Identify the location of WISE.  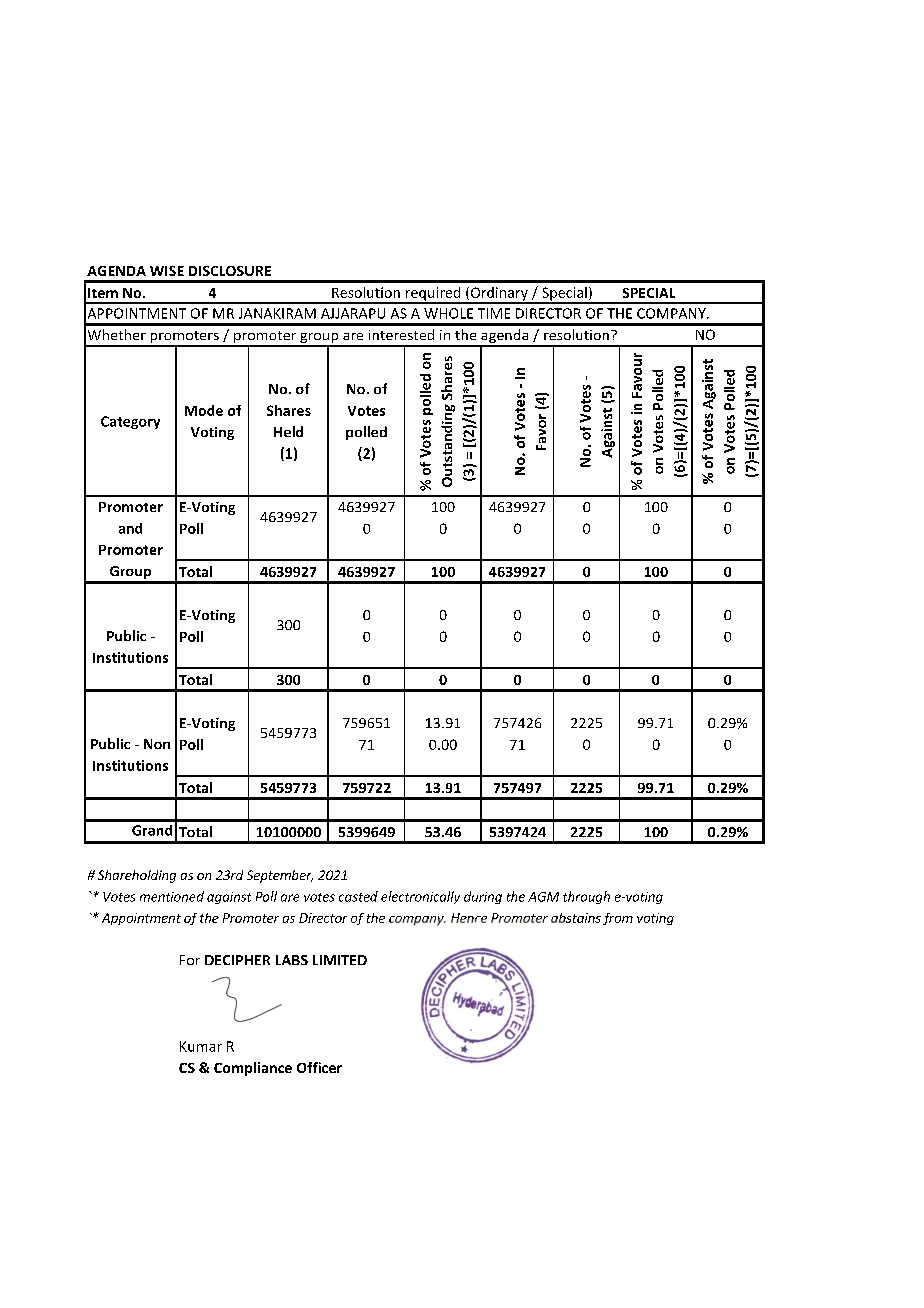
(167, 271).
